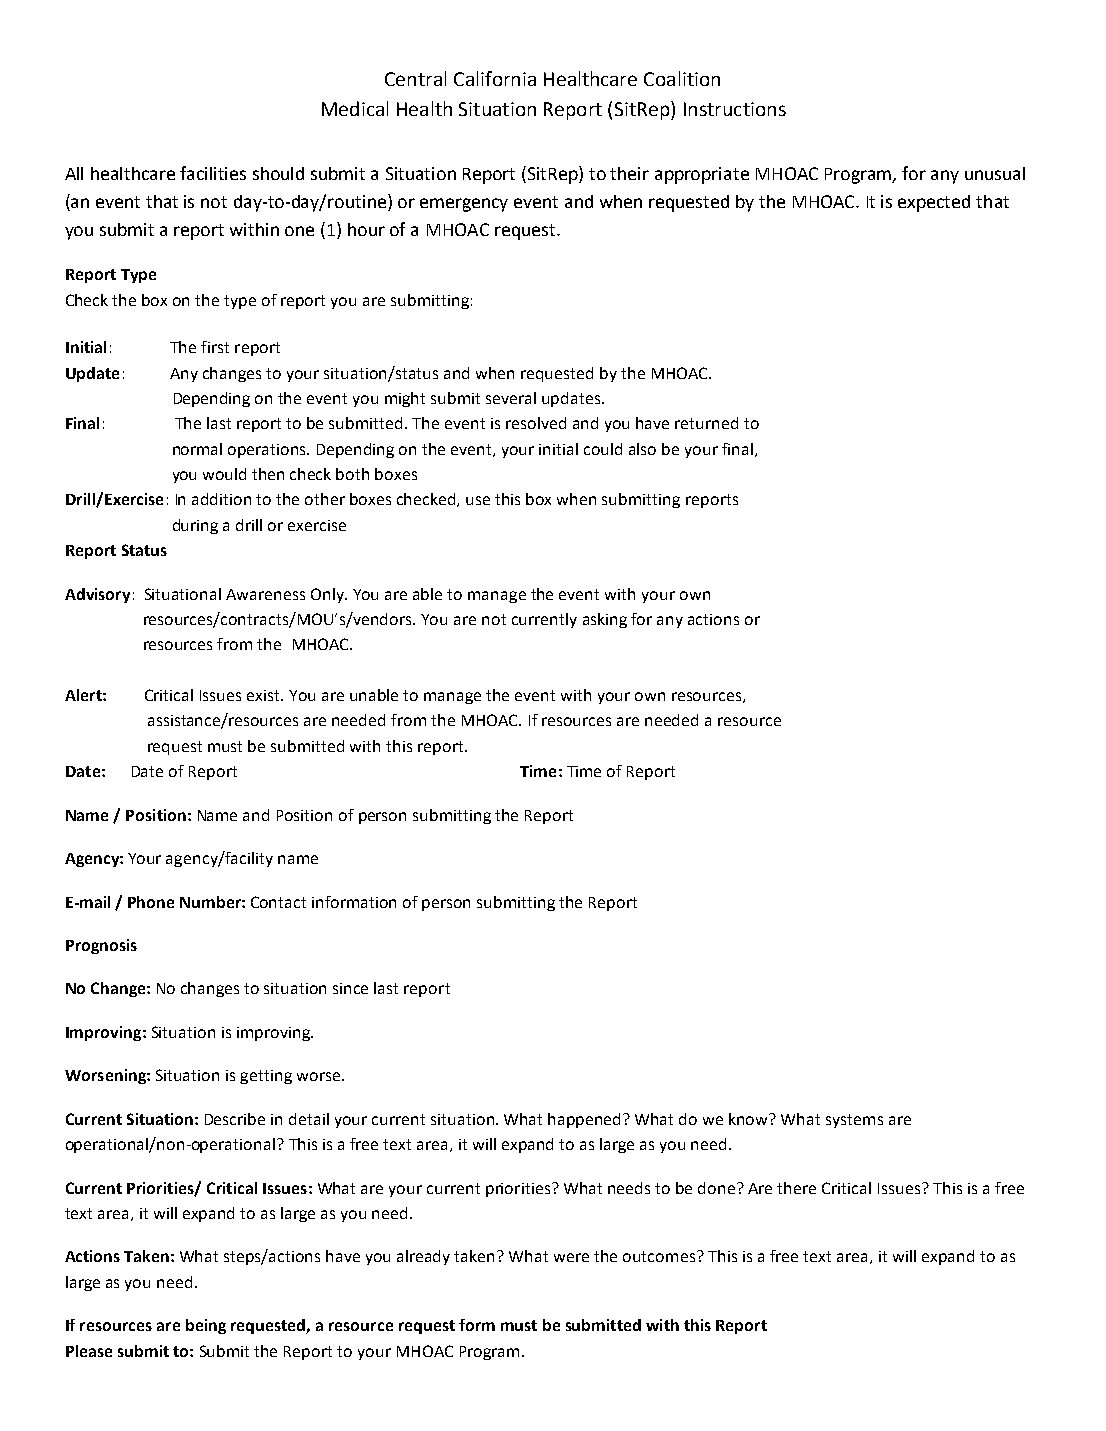 The width and height of the screenshot is (1106, 1431). I want to click on were, so click(571, 1257).
